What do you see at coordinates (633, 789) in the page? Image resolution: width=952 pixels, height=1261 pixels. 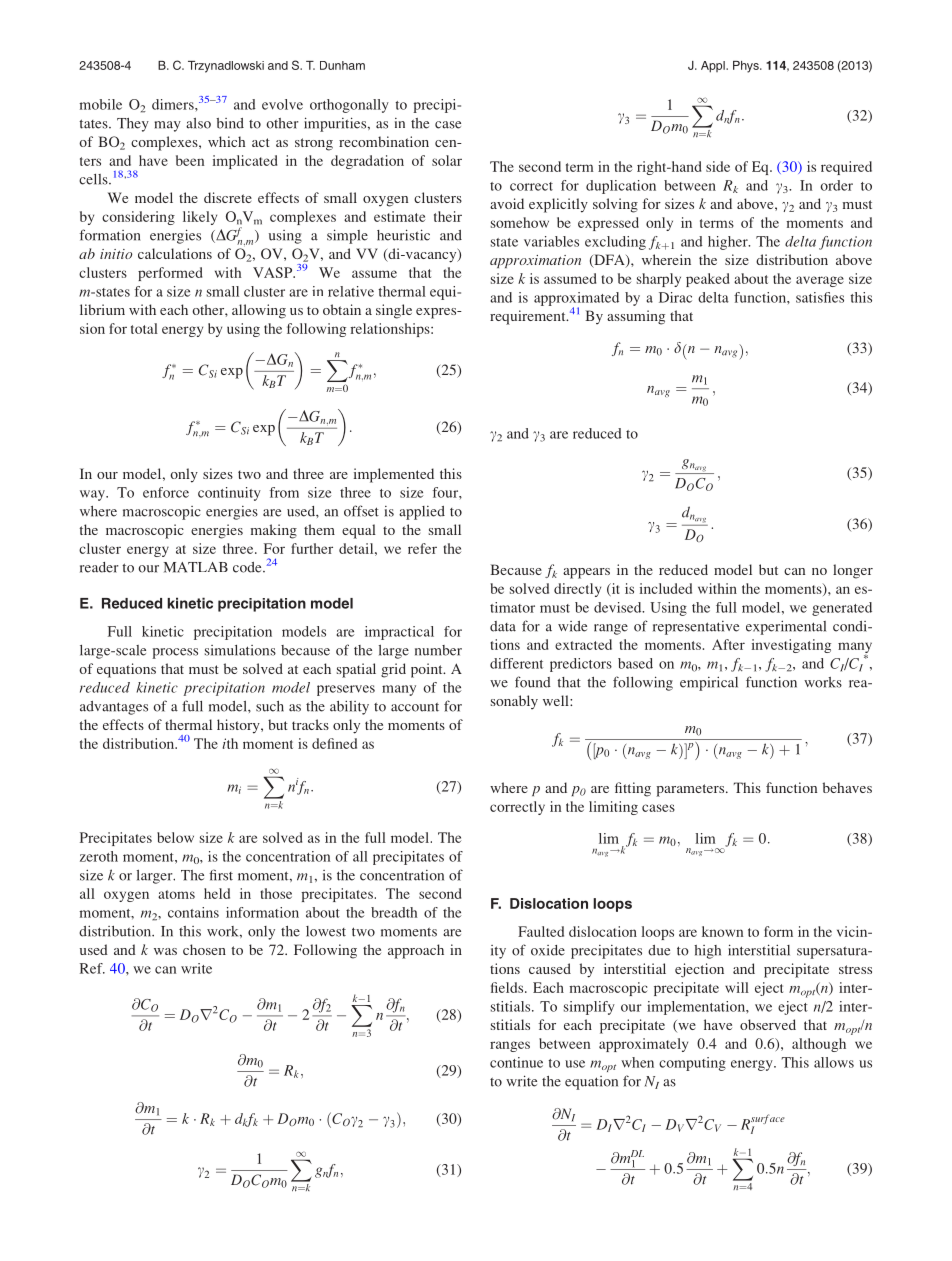 I see `fitting` at bounding box center [633, 789].
